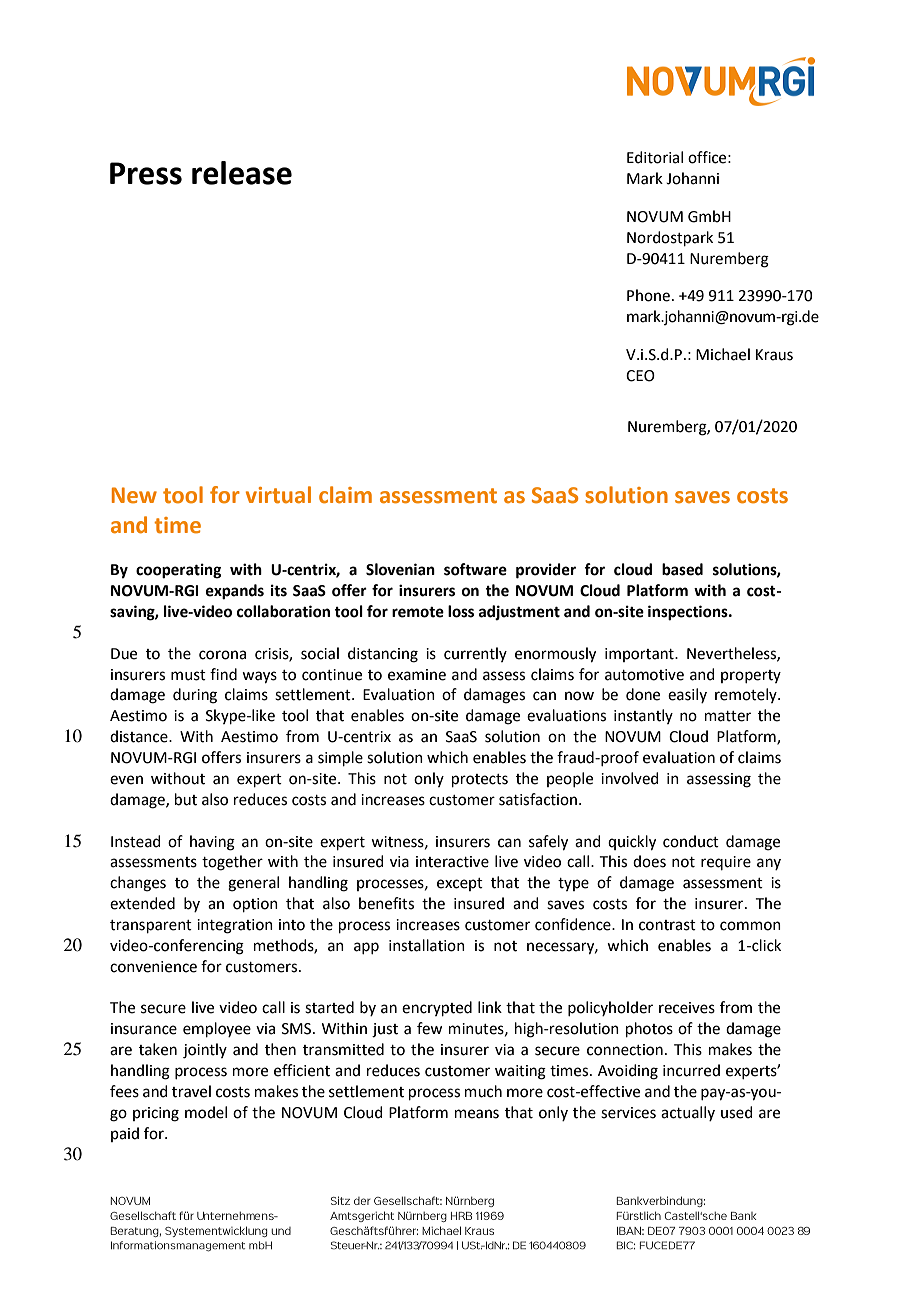 This screenshot has width=924, height=1308. What do you see at coordinates (242, 173) in the screenshot?
I see `release` at bounding box center [242, 173].
